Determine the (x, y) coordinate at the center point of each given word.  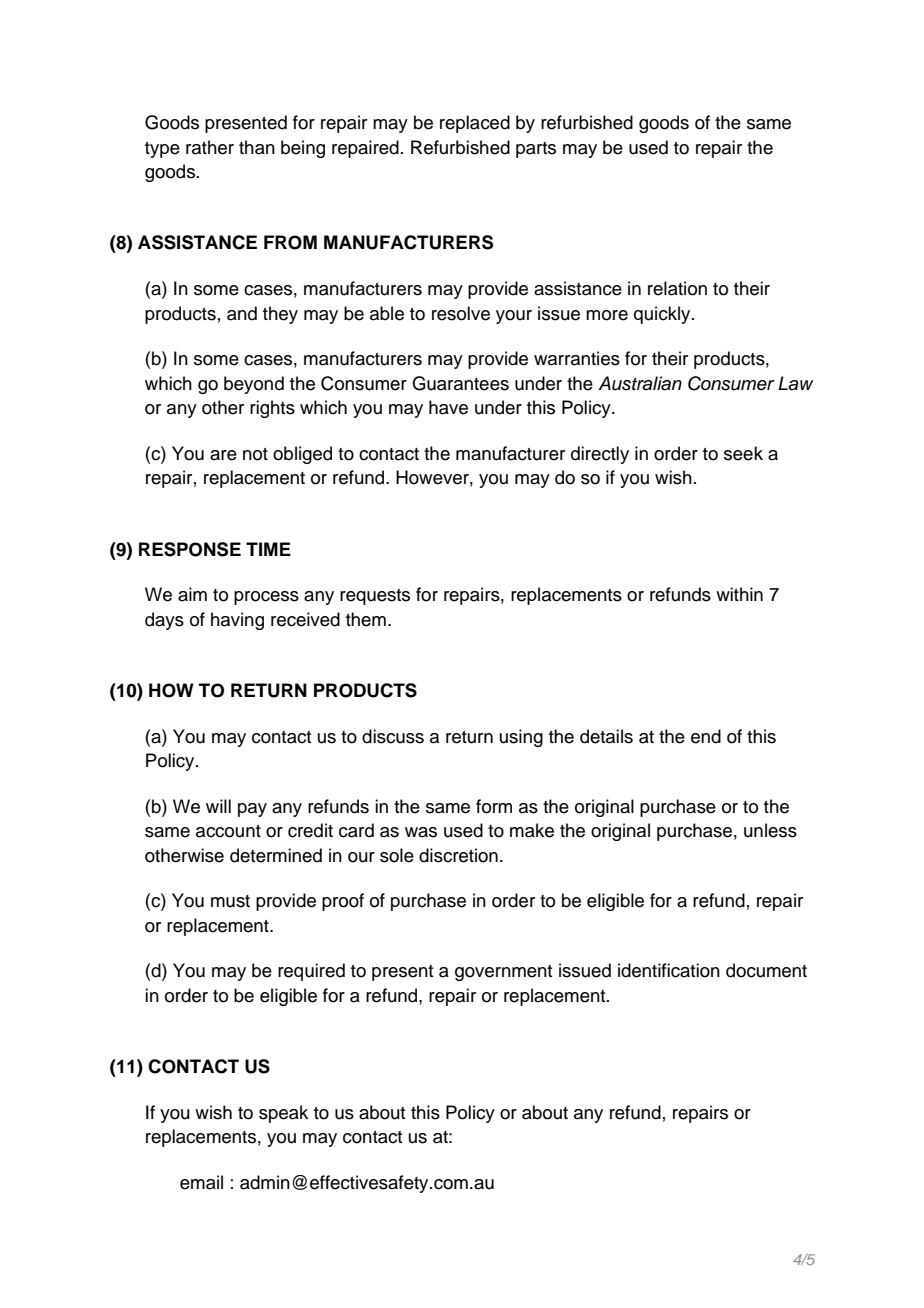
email (201, 1182)
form (494, 806)
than (257, 147)
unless (770, 830)
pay (252, 810)
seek (743, 453)
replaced (475, 124)
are (223, 455)
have (448, 407)
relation (677, 288)
